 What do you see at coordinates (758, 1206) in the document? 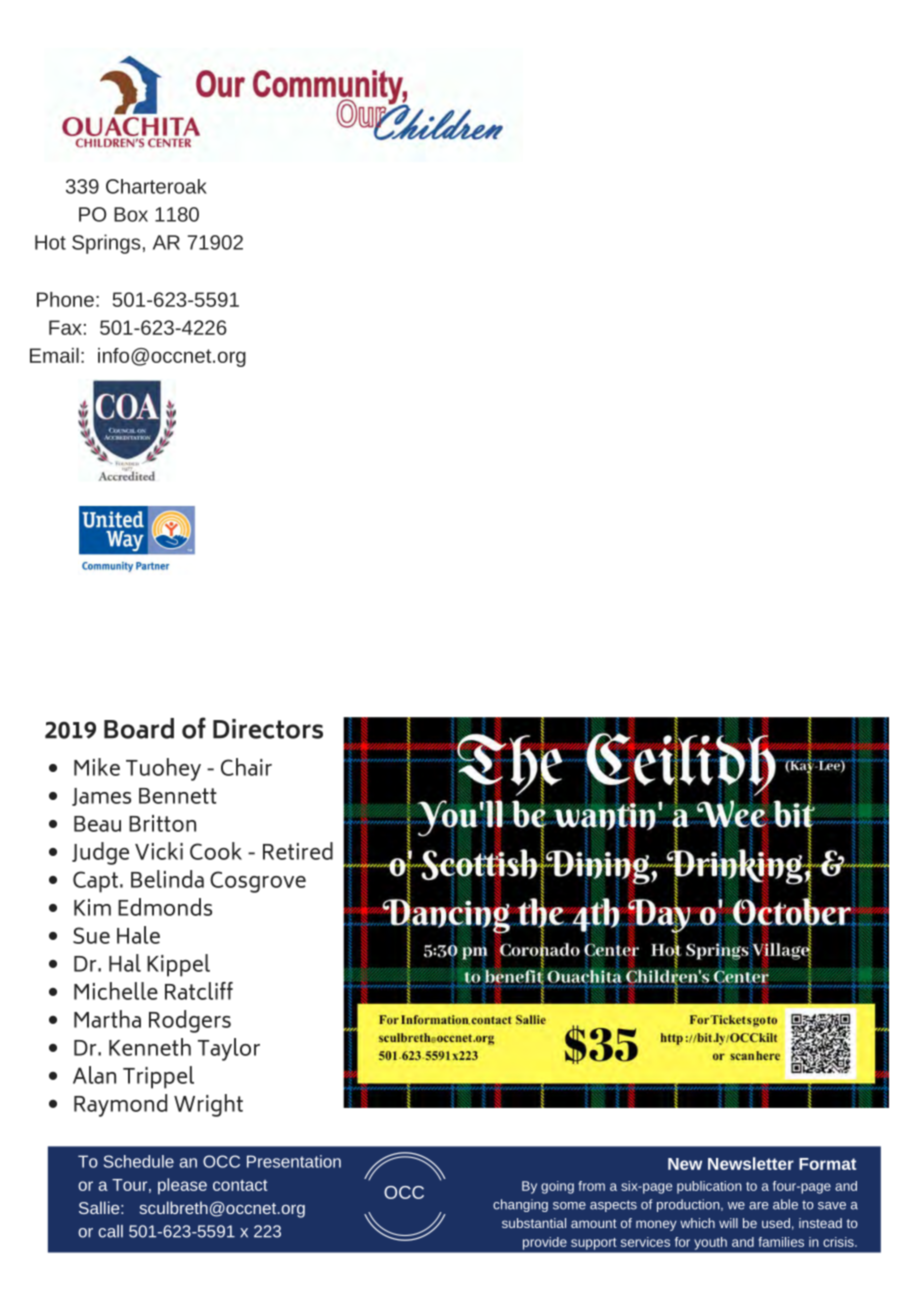
I see `are` at bounding box center [758, 1206].
